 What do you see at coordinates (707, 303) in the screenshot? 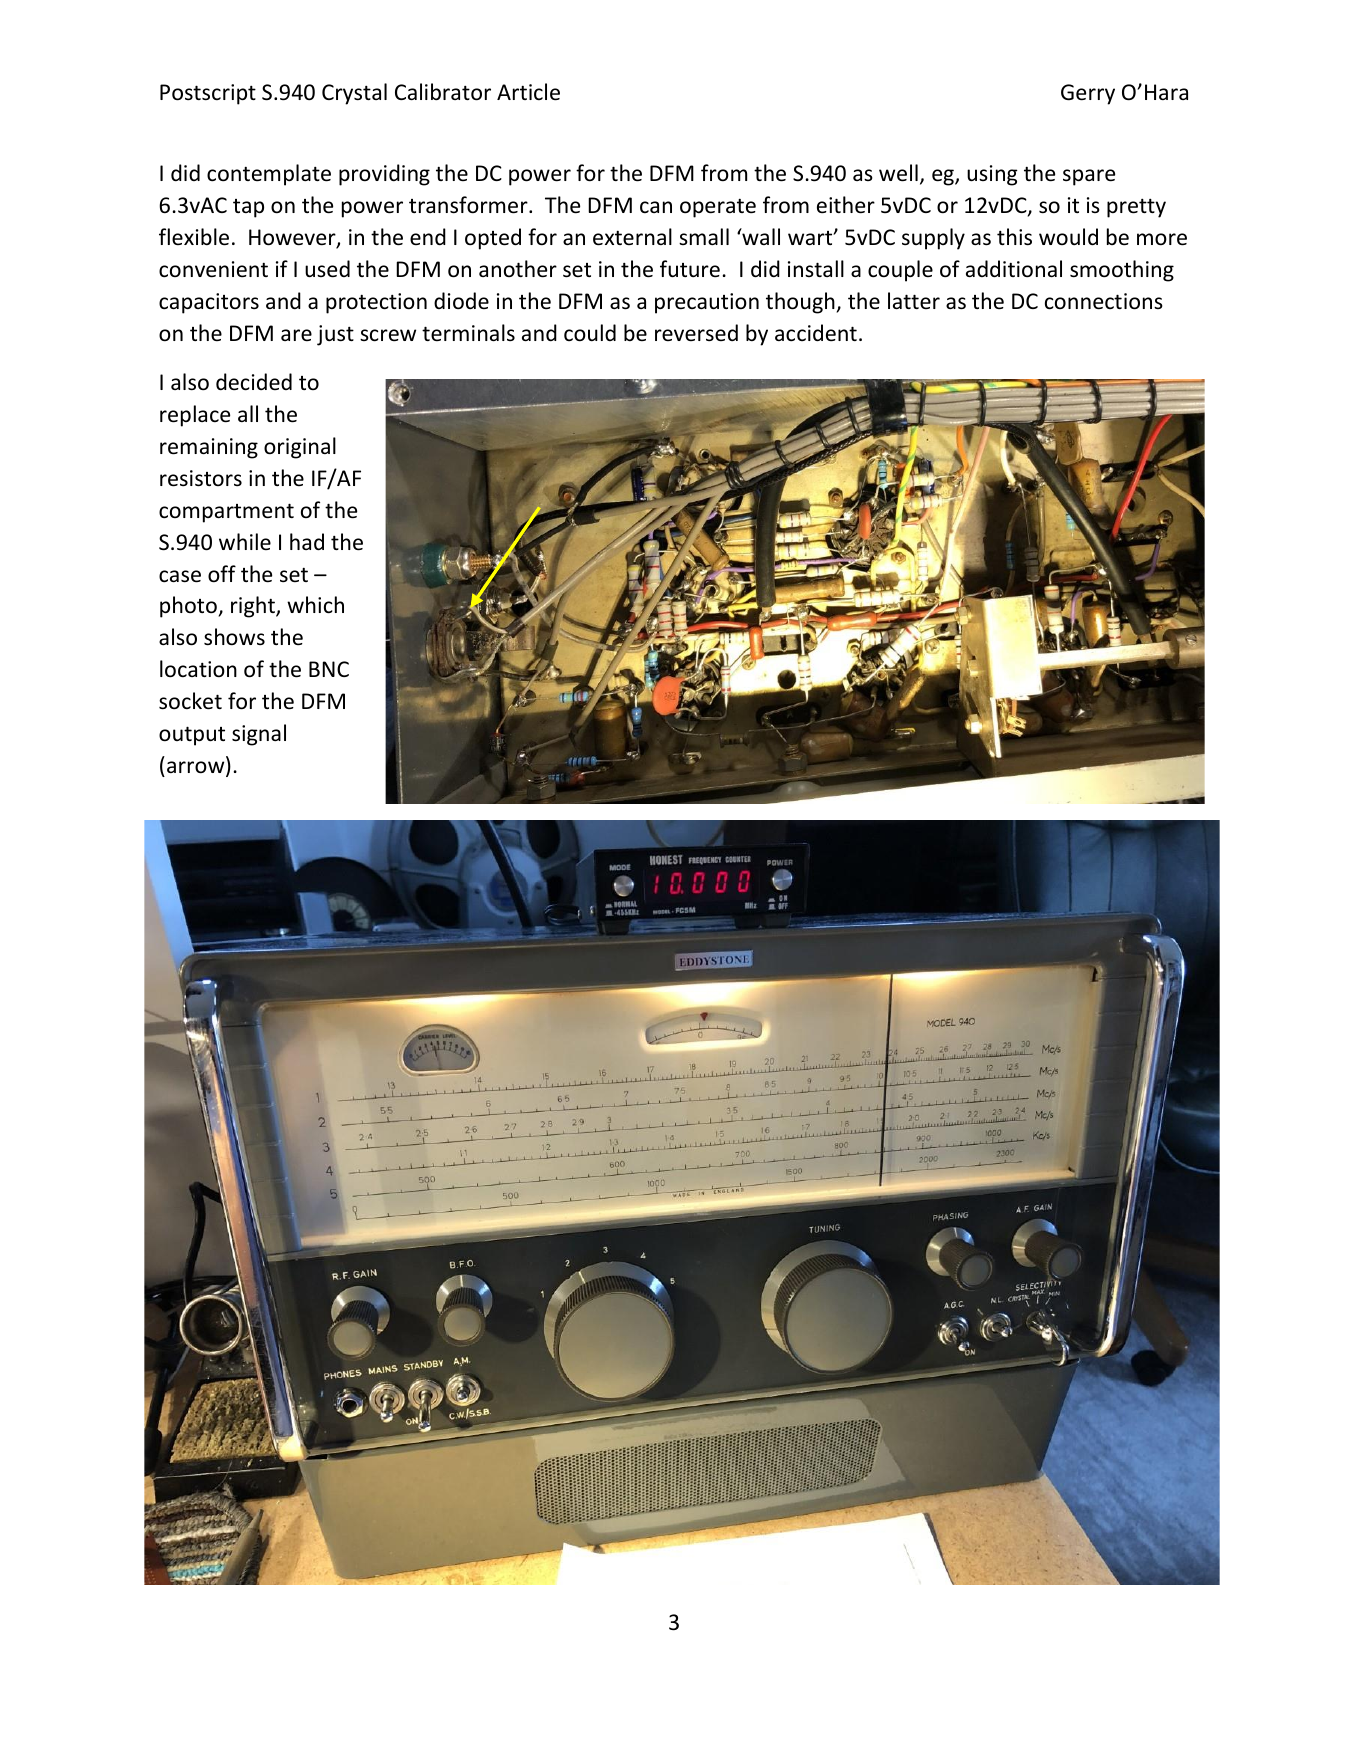
I see `precaution` at bounding box center [707, 303].
